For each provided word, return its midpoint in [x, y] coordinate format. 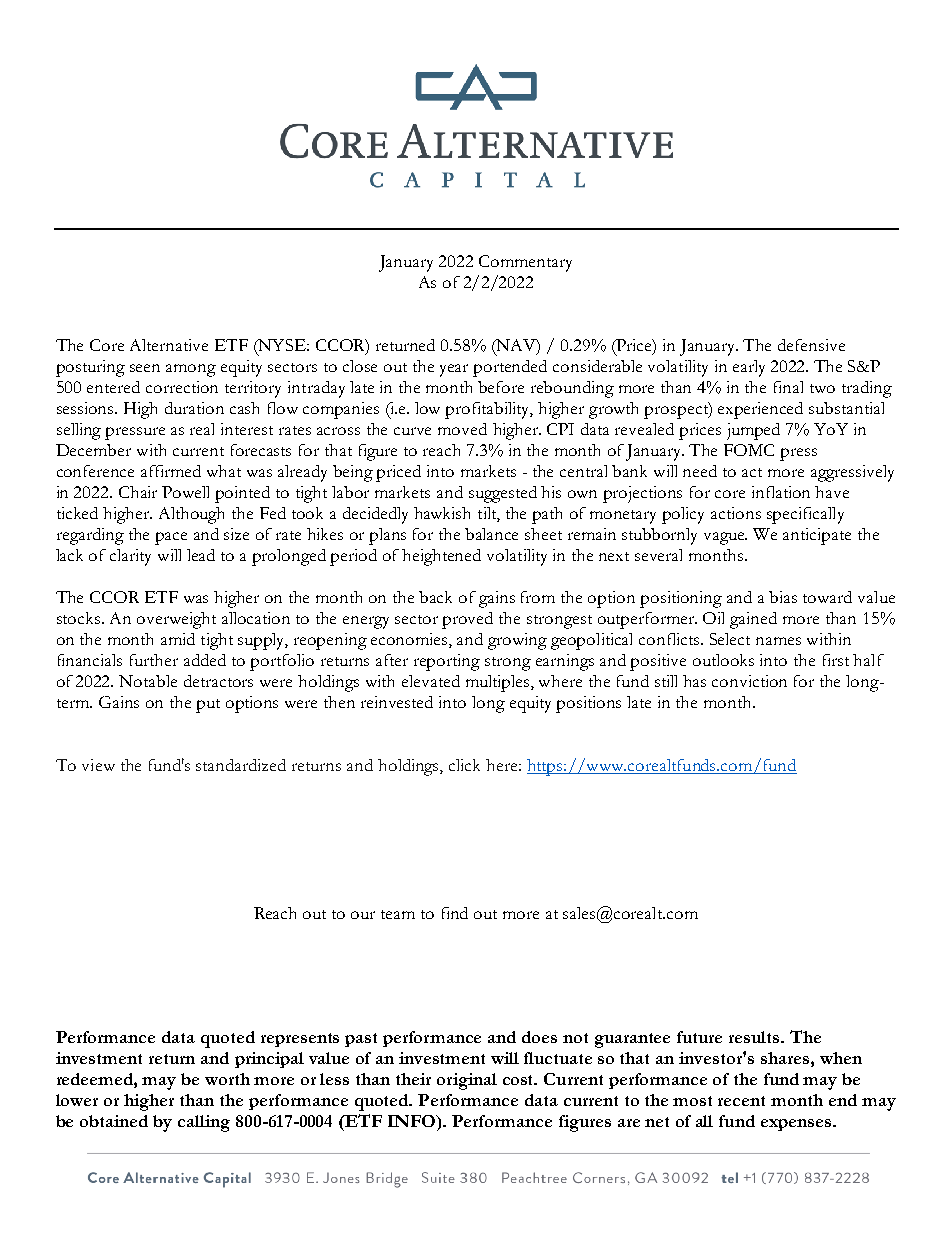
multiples [499, 683]
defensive [811, 345]
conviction [749, 681]
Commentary [525, 263]
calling [204, 1123]
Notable [148, 681]
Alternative [169, 345]
